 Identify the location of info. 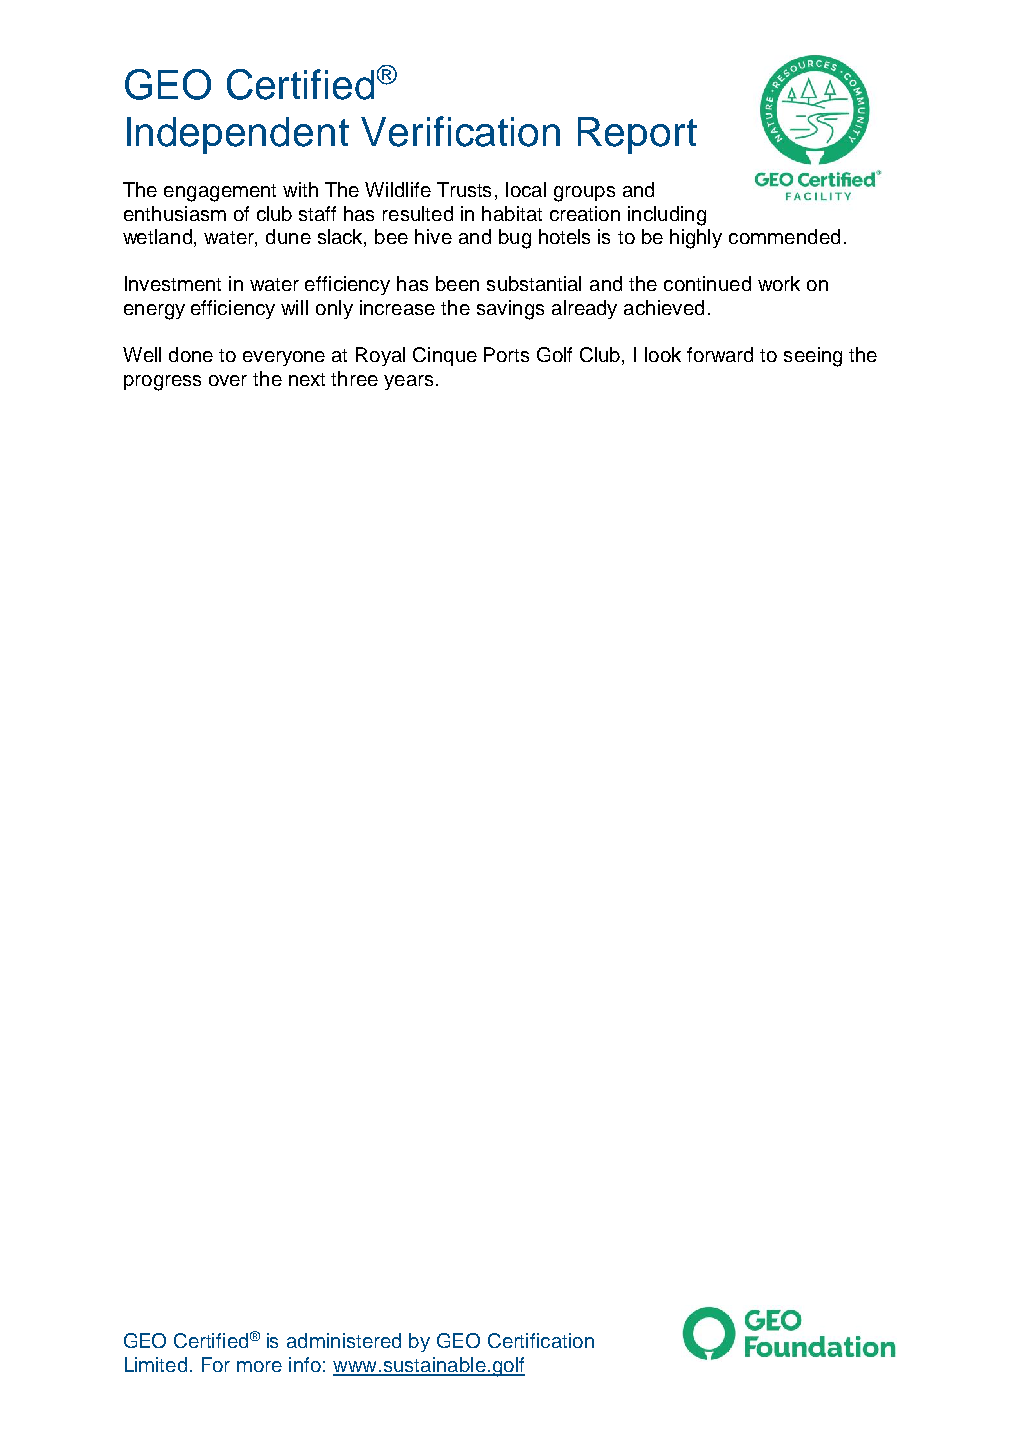
(305, 1364).
